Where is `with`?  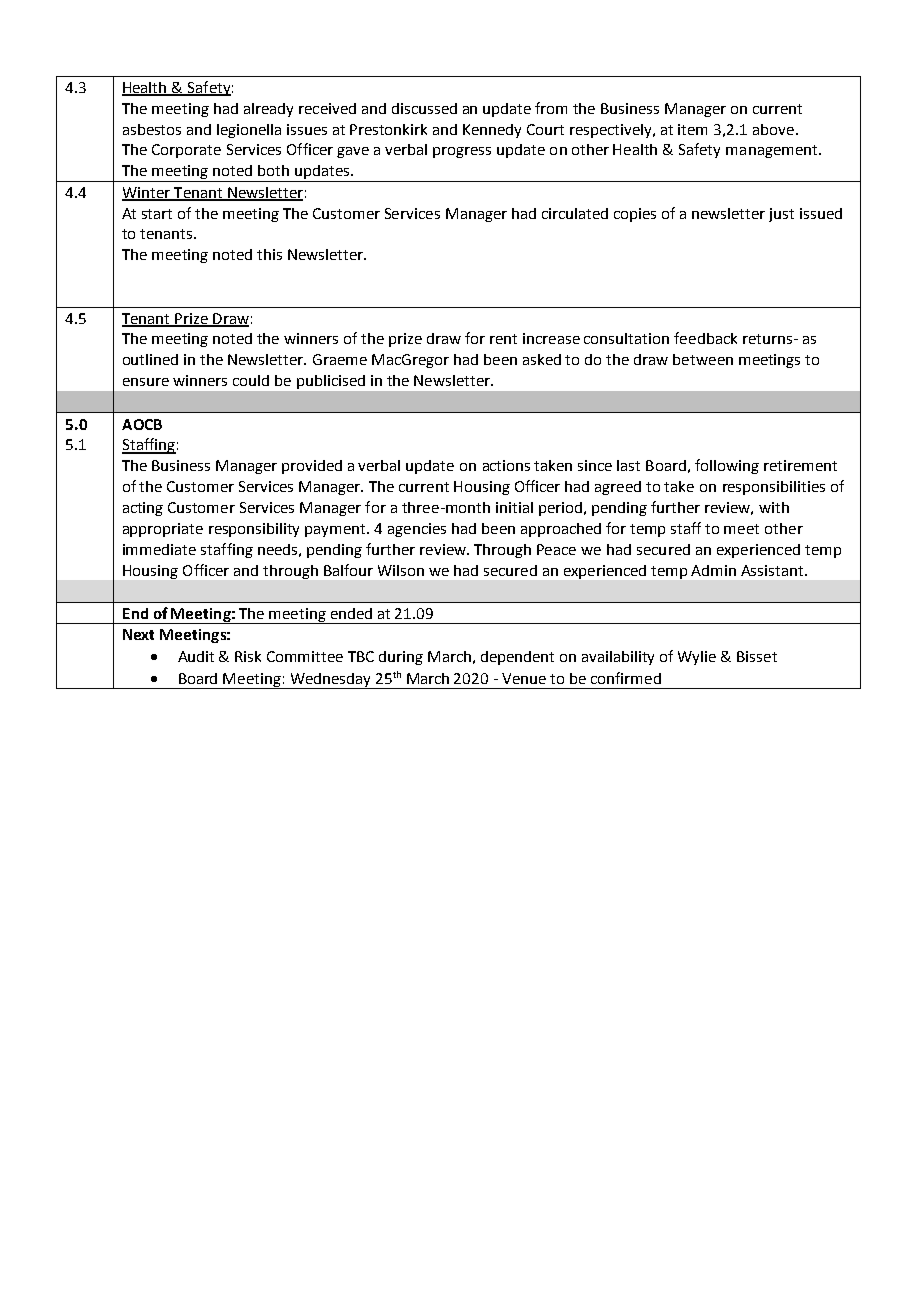
with is located at coordinates (774, 507).
